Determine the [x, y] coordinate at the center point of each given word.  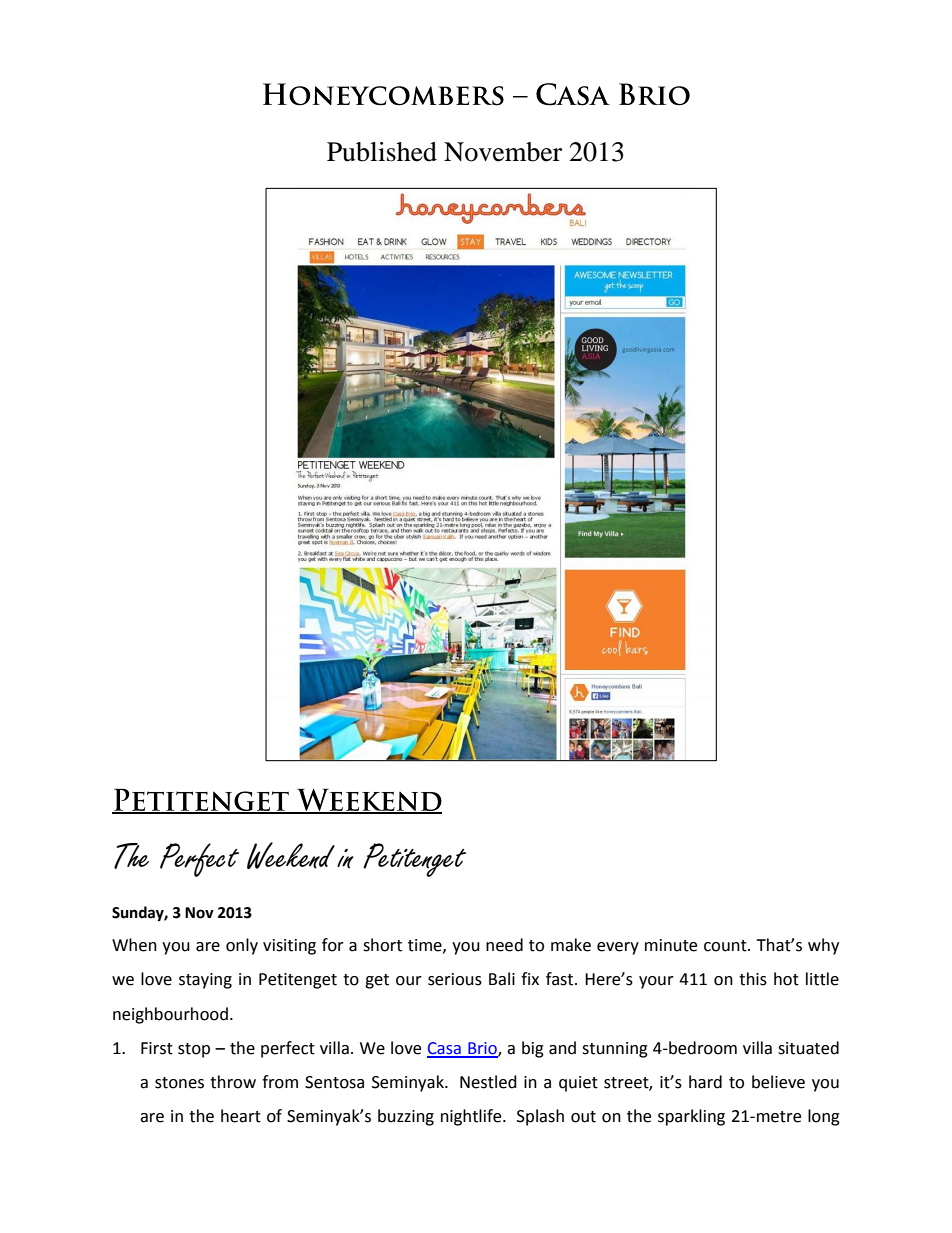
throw [233, 1082]
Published [382, 152]
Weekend [291, 855]
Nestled [488, 1082]
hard [705, 1082]
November [503, 152]
